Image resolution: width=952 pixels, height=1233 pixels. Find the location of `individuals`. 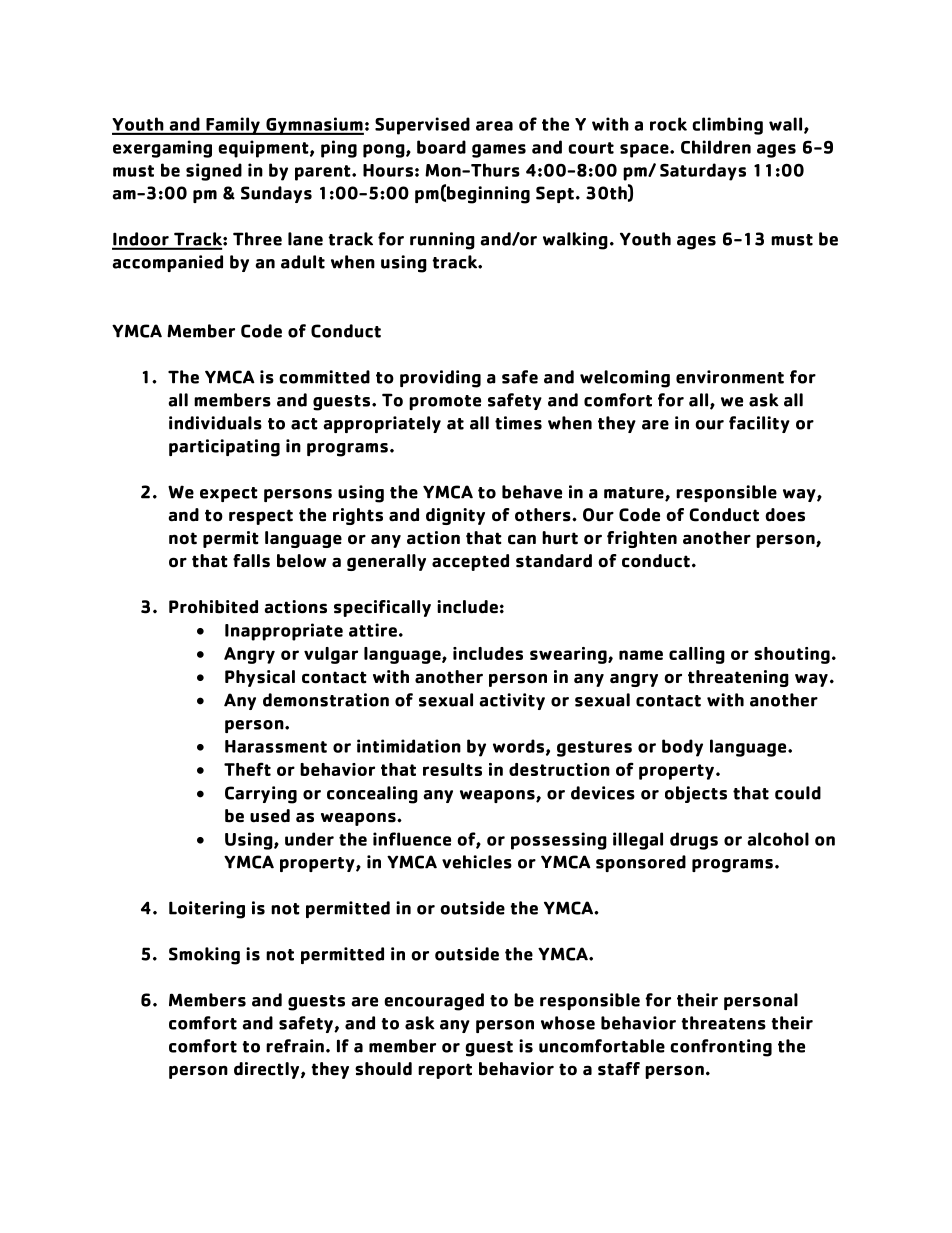

individuals is located at coordinates (215, 423).
